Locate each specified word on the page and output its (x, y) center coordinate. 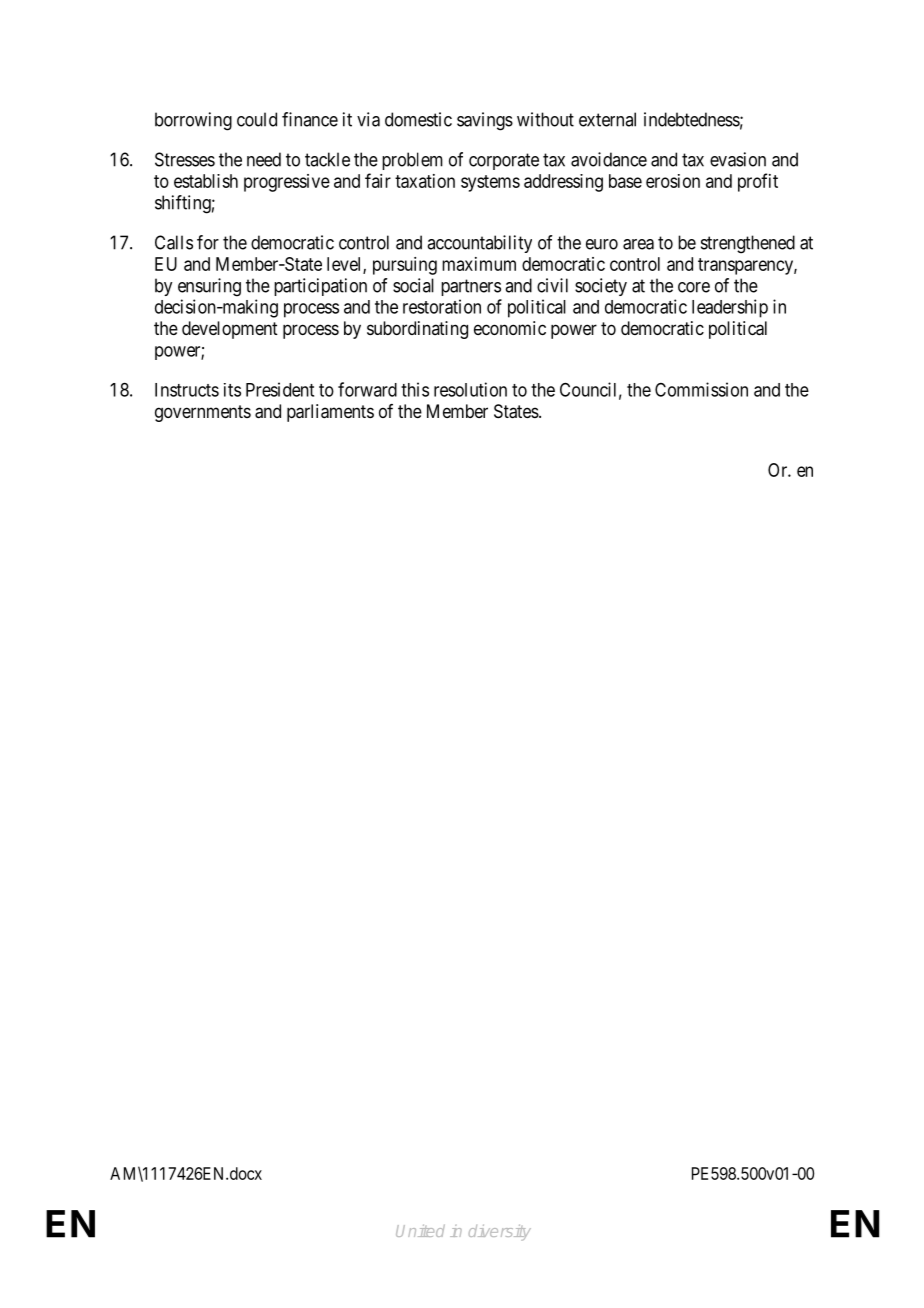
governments (203, 413)
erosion (673, 181)
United (420, 1230)
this (415, 389)
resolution (470, 389)
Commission (701, 389)
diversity (500, 1232)
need (264, 159)
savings (485, 121)
